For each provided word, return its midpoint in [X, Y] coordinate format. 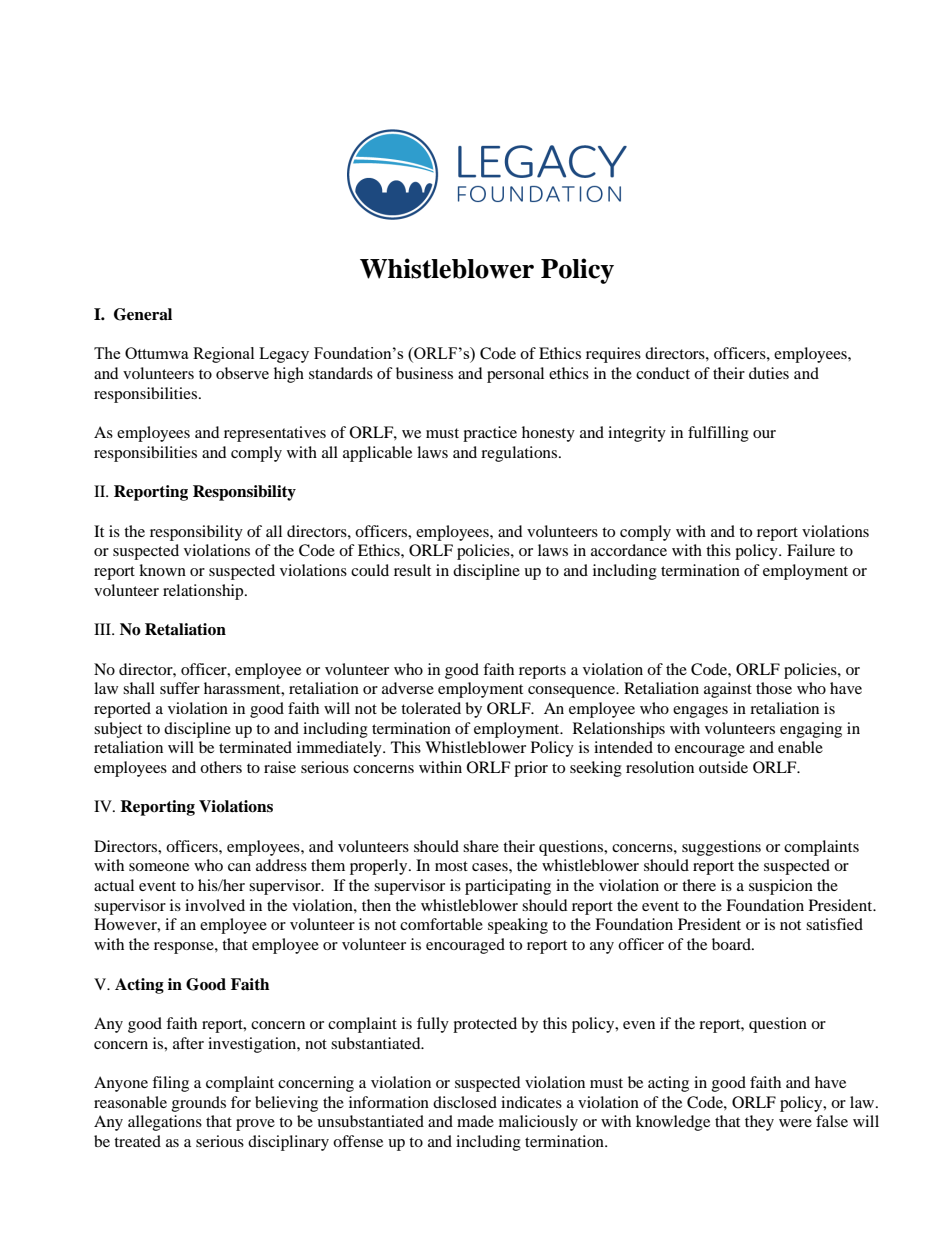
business [424, 373]
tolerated [431, 708]
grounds [199, 1104]
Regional [223, 355]
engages [700, 712]
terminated [255, 747]
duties [769, 373]
